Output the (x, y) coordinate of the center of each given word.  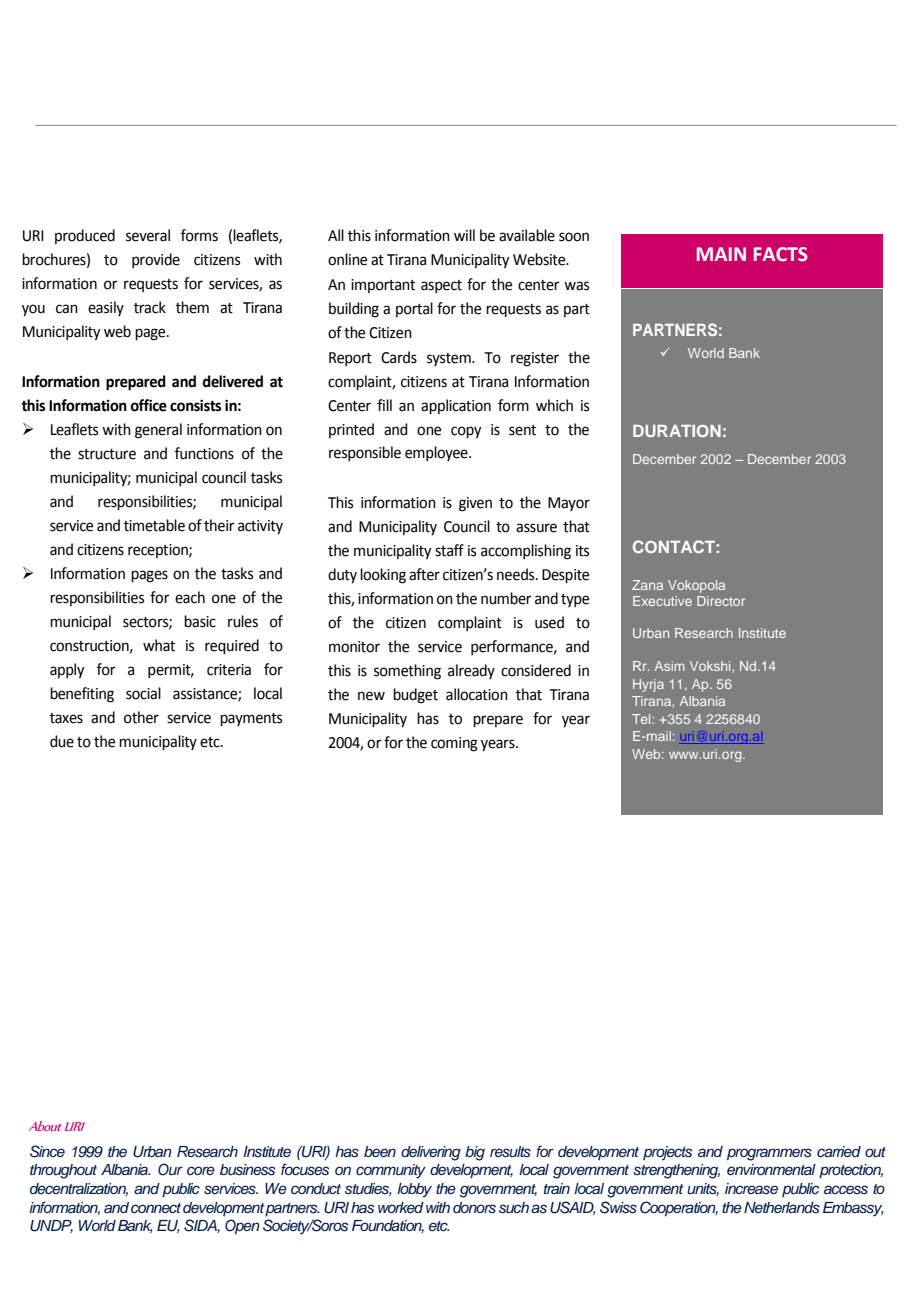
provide (156, 260)
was (576, 286)
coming (454, 744)
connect (156, 1208)
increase (751, 1189)
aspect (441, 286)
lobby (414, 1190)
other (141, 717)
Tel (642, 719)
